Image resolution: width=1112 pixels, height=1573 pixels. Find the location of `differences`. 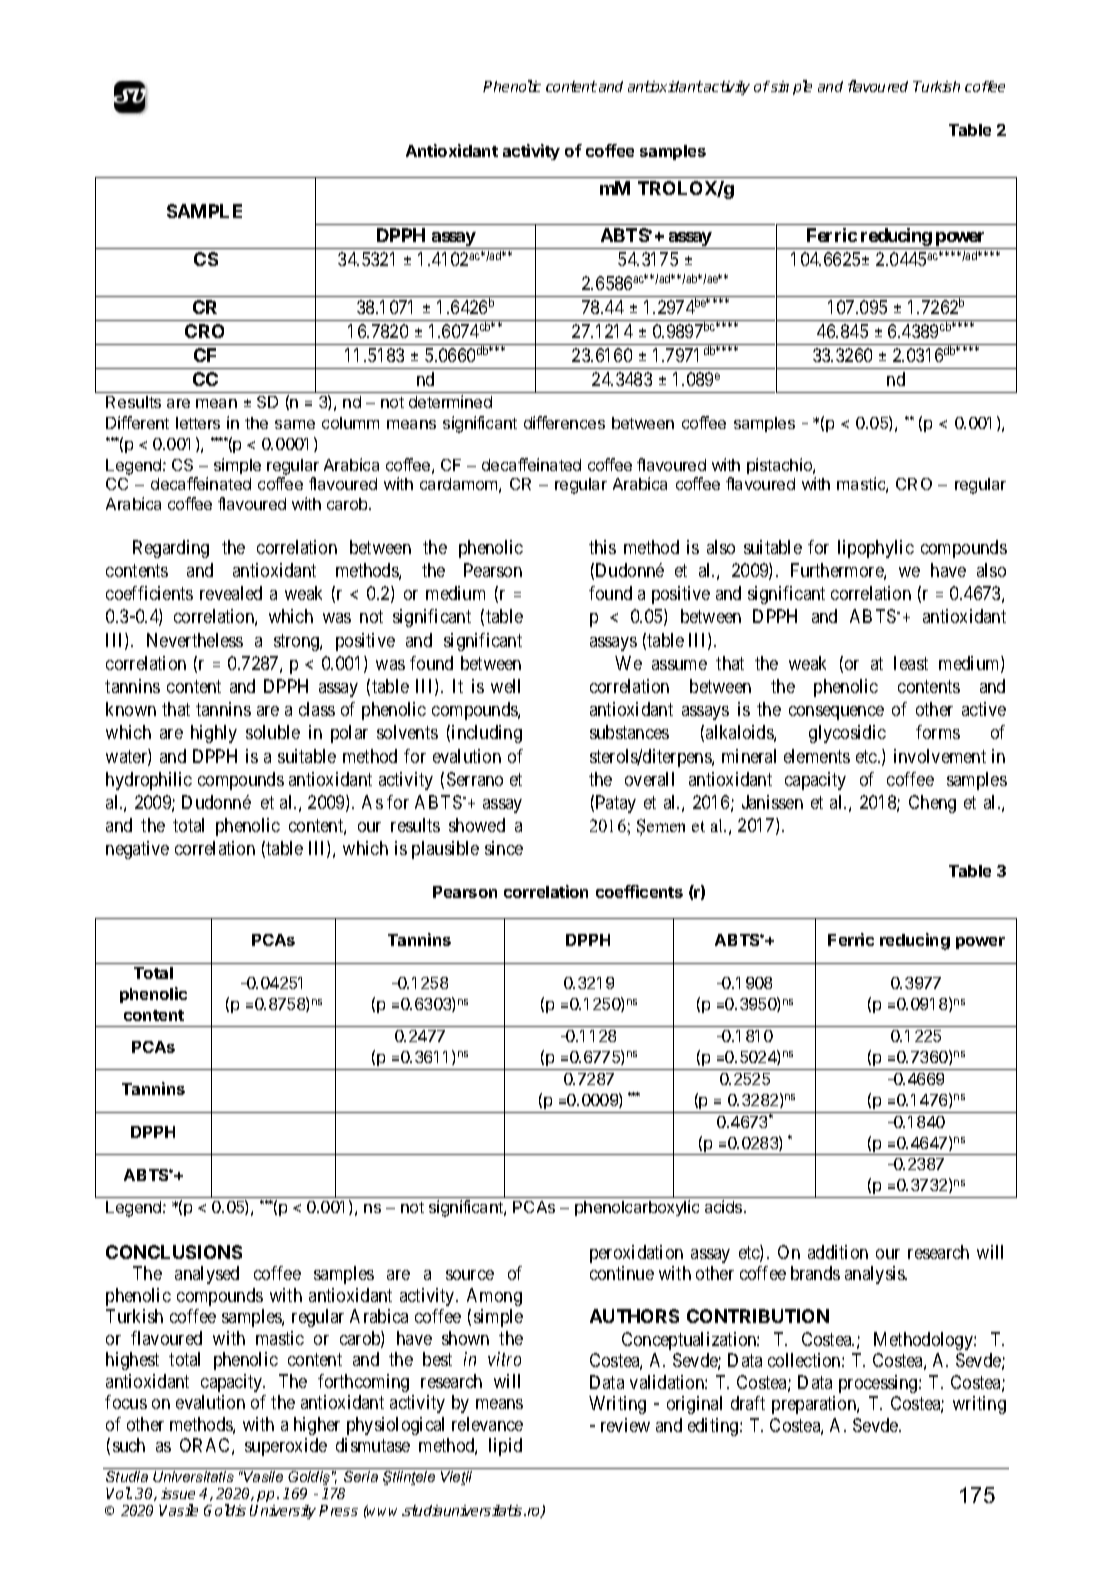

differences is located at coordinates (564, 422).
